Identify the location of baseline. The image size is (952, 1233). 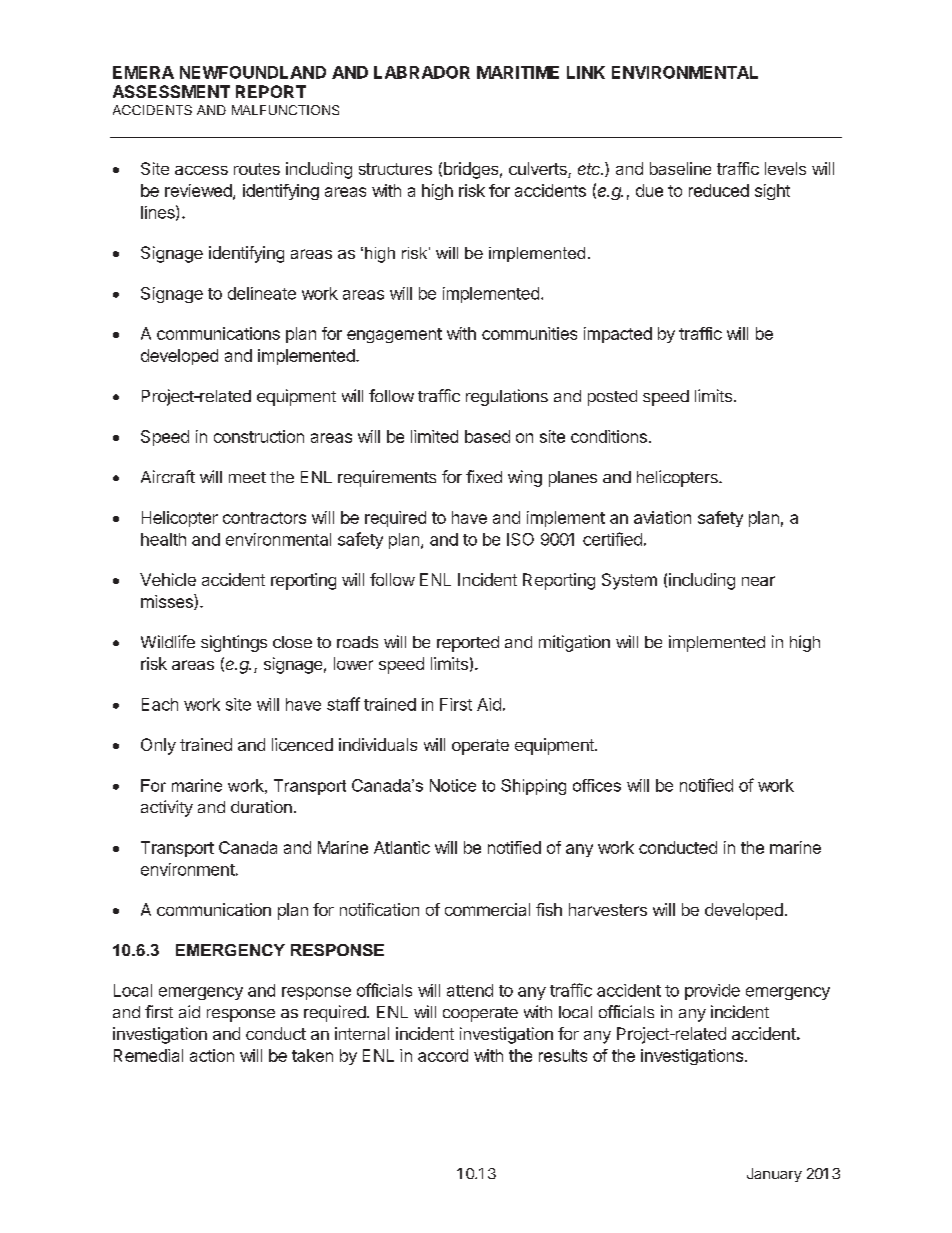
(680, 168).
